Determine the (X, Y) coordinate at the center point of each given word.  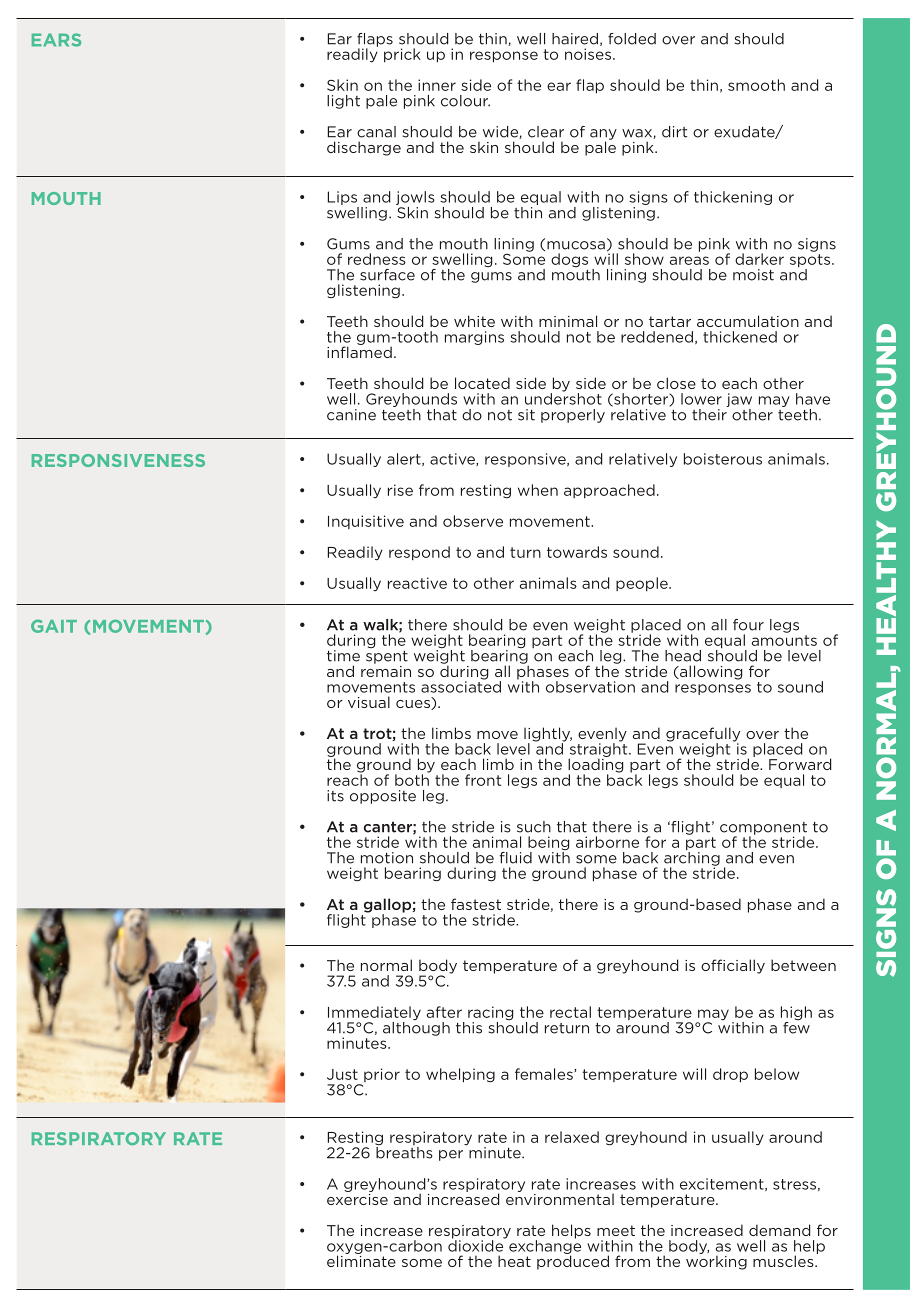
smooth (756, 85)
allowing (710, 672)
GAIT (54, 626)
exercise (357, 1198)
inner (437, 85)
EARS (56, 40)
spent (387, 657)
